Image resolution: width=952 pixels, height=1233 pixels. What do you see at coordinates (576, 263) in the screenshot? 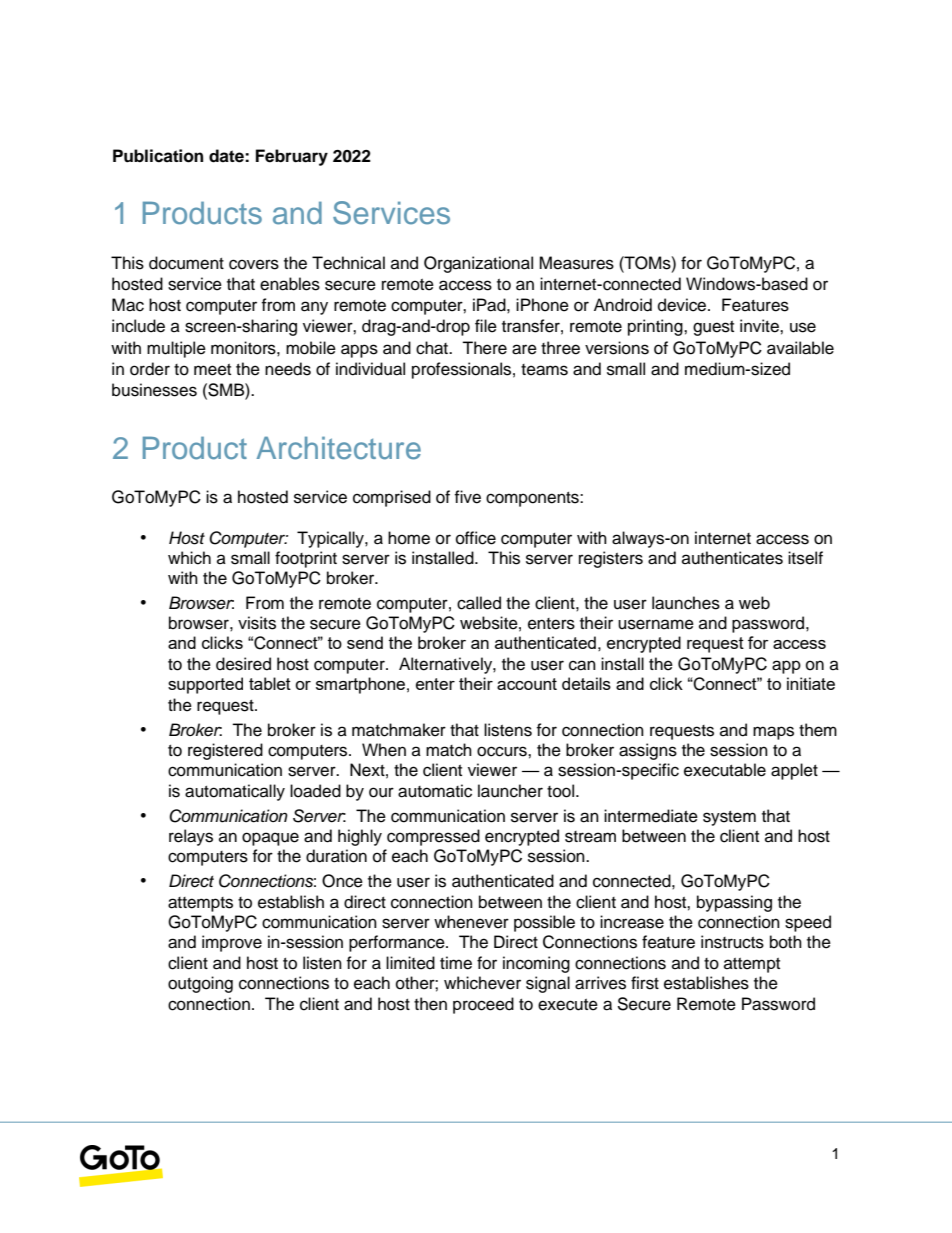
I see `Measures` at bounding box center [576, 263].
